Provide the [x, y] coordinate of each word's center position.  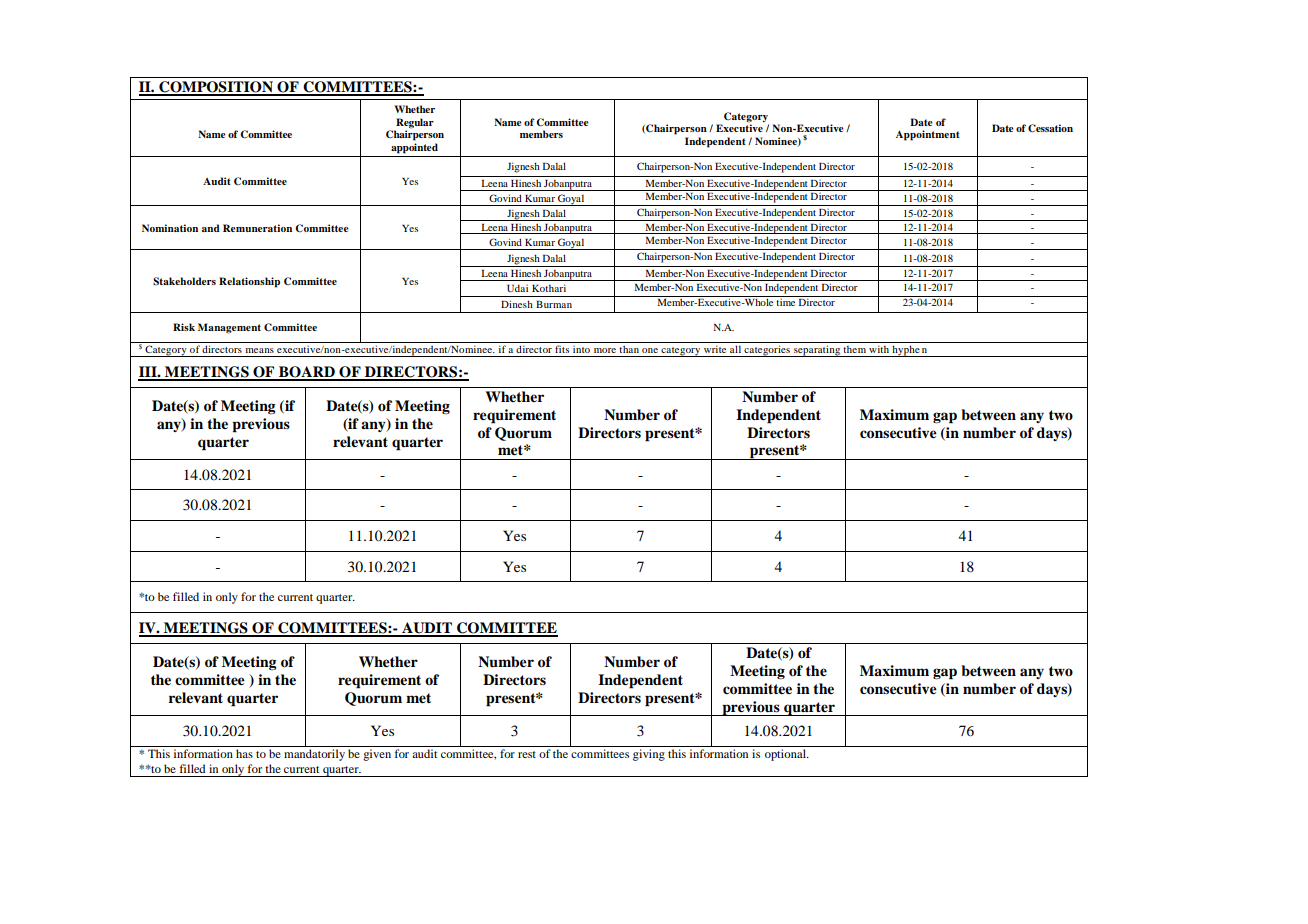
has [244, 753]
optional [786, 755]
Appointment [928, 135]
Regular [414, 124]
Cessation [1050, 128]
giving [649, 755]
